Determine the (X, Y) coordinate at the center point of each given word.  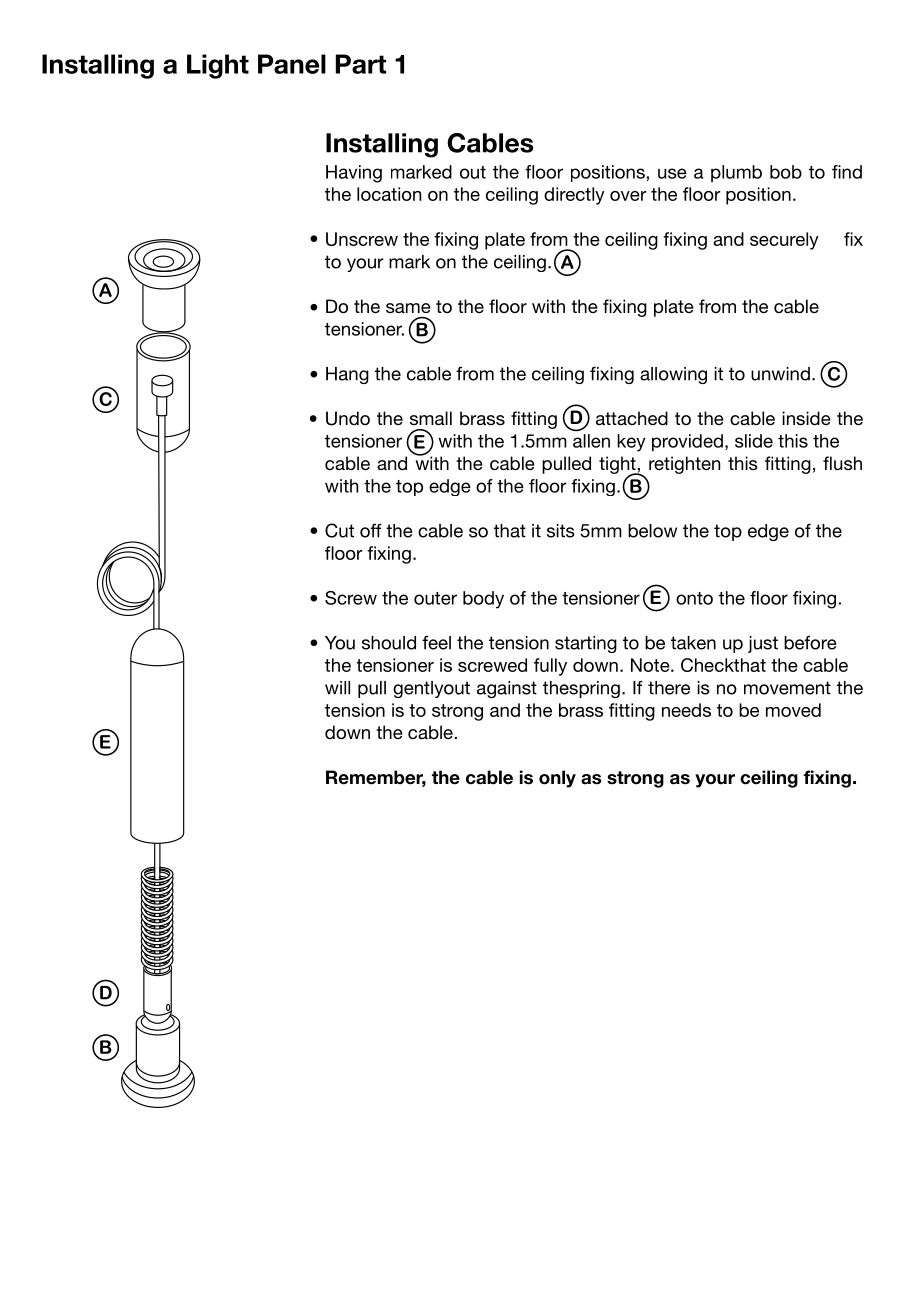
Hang (347, 375)
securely (784, 241)
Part (361, 64)
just (763, 644)
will (337, 688)
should (389, 643)
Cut (339, 530)
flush (842, 463)
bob (786, 172)
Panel (292, 64)
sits (561, 531)
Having (354, 174)
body (483, 600)
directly (574, 196)
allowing (673, 375)
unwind (780, 374)
